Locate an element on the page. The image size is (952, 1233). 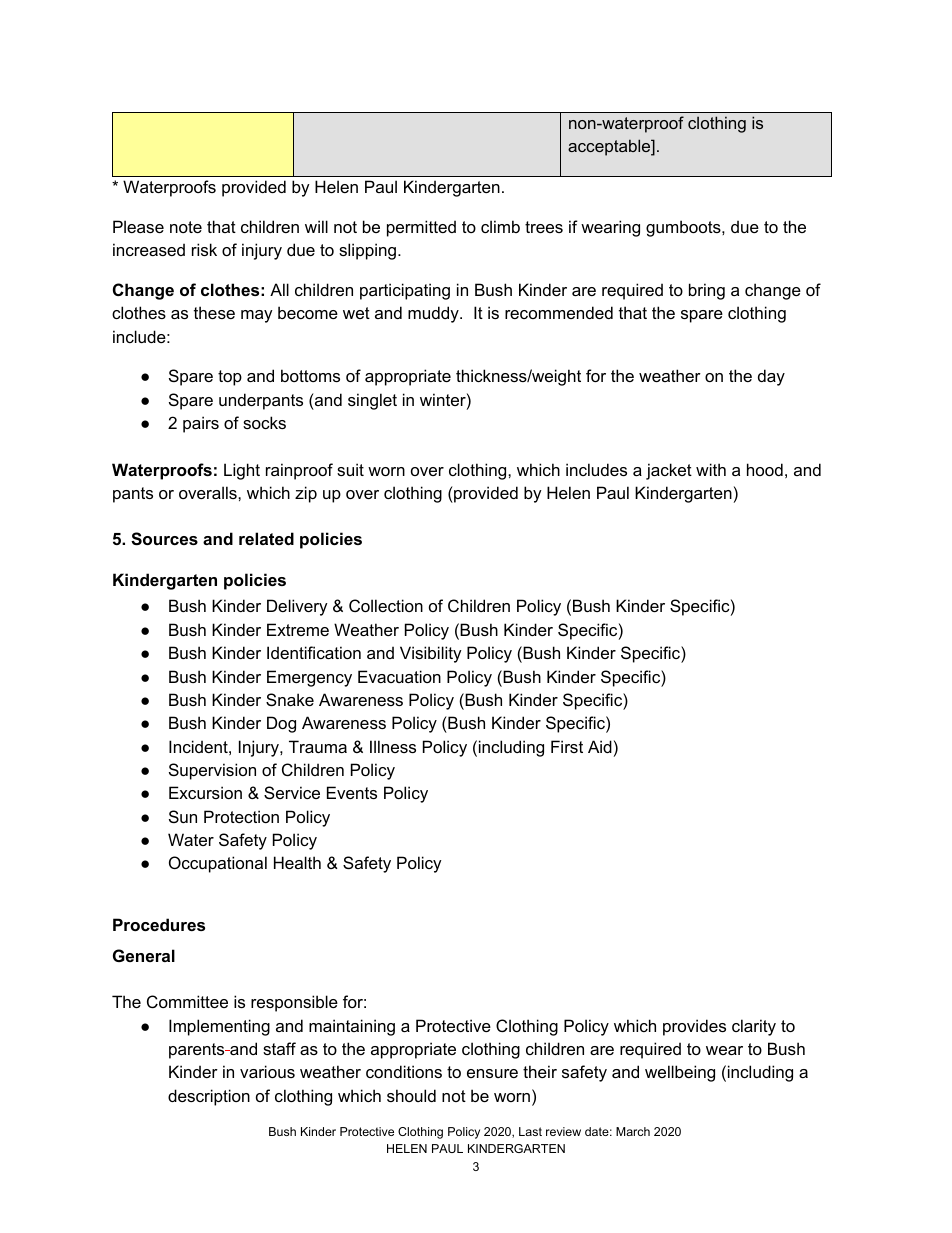
risk is located at coordinates (204, 249).
